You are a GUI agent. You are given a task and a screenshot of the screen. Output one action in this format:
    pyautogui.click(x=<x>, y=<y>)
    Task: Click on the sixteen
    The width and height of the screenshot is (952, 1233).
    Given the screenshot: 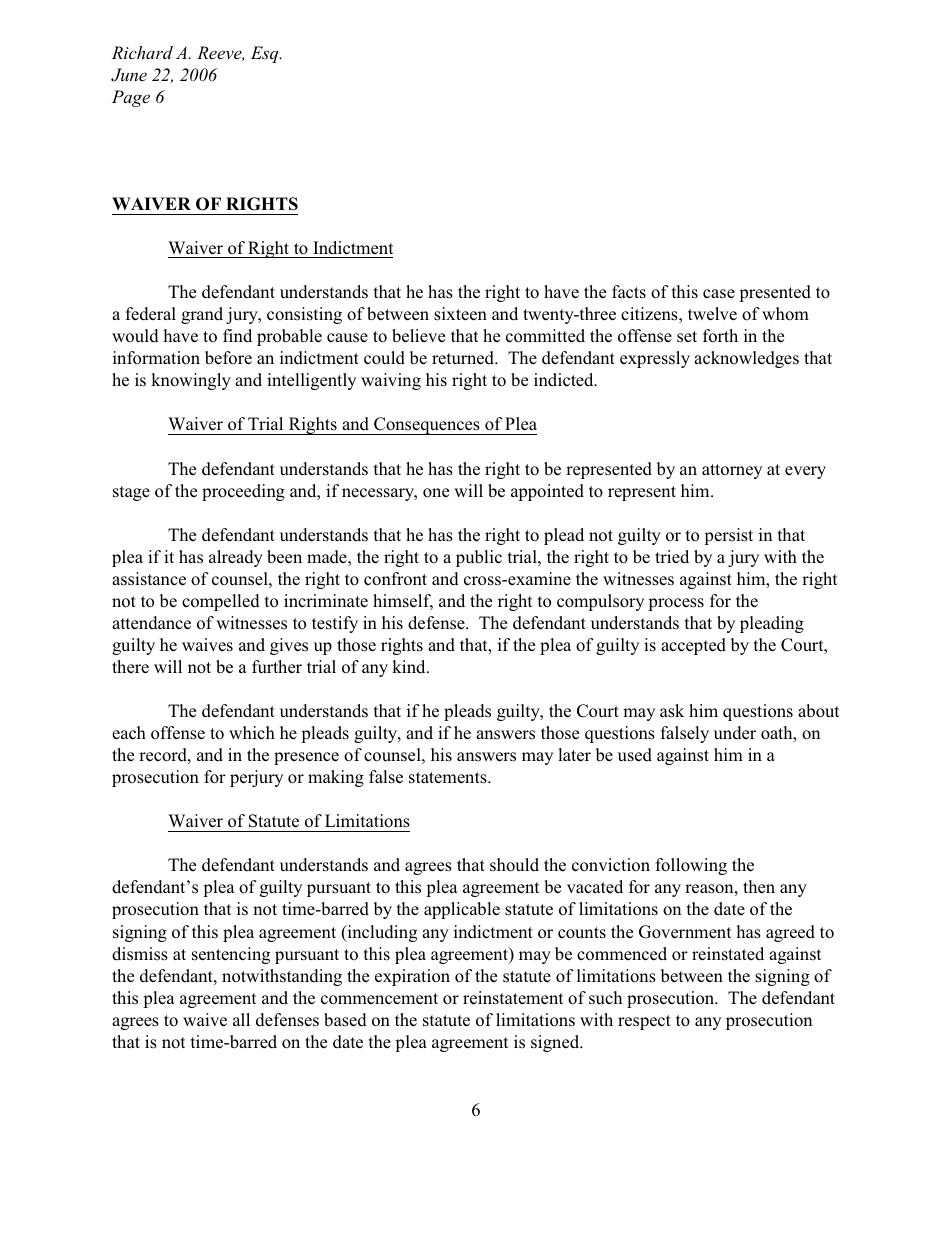 What is the action you would take?
    pyautogui.click(x=460, y=314)
